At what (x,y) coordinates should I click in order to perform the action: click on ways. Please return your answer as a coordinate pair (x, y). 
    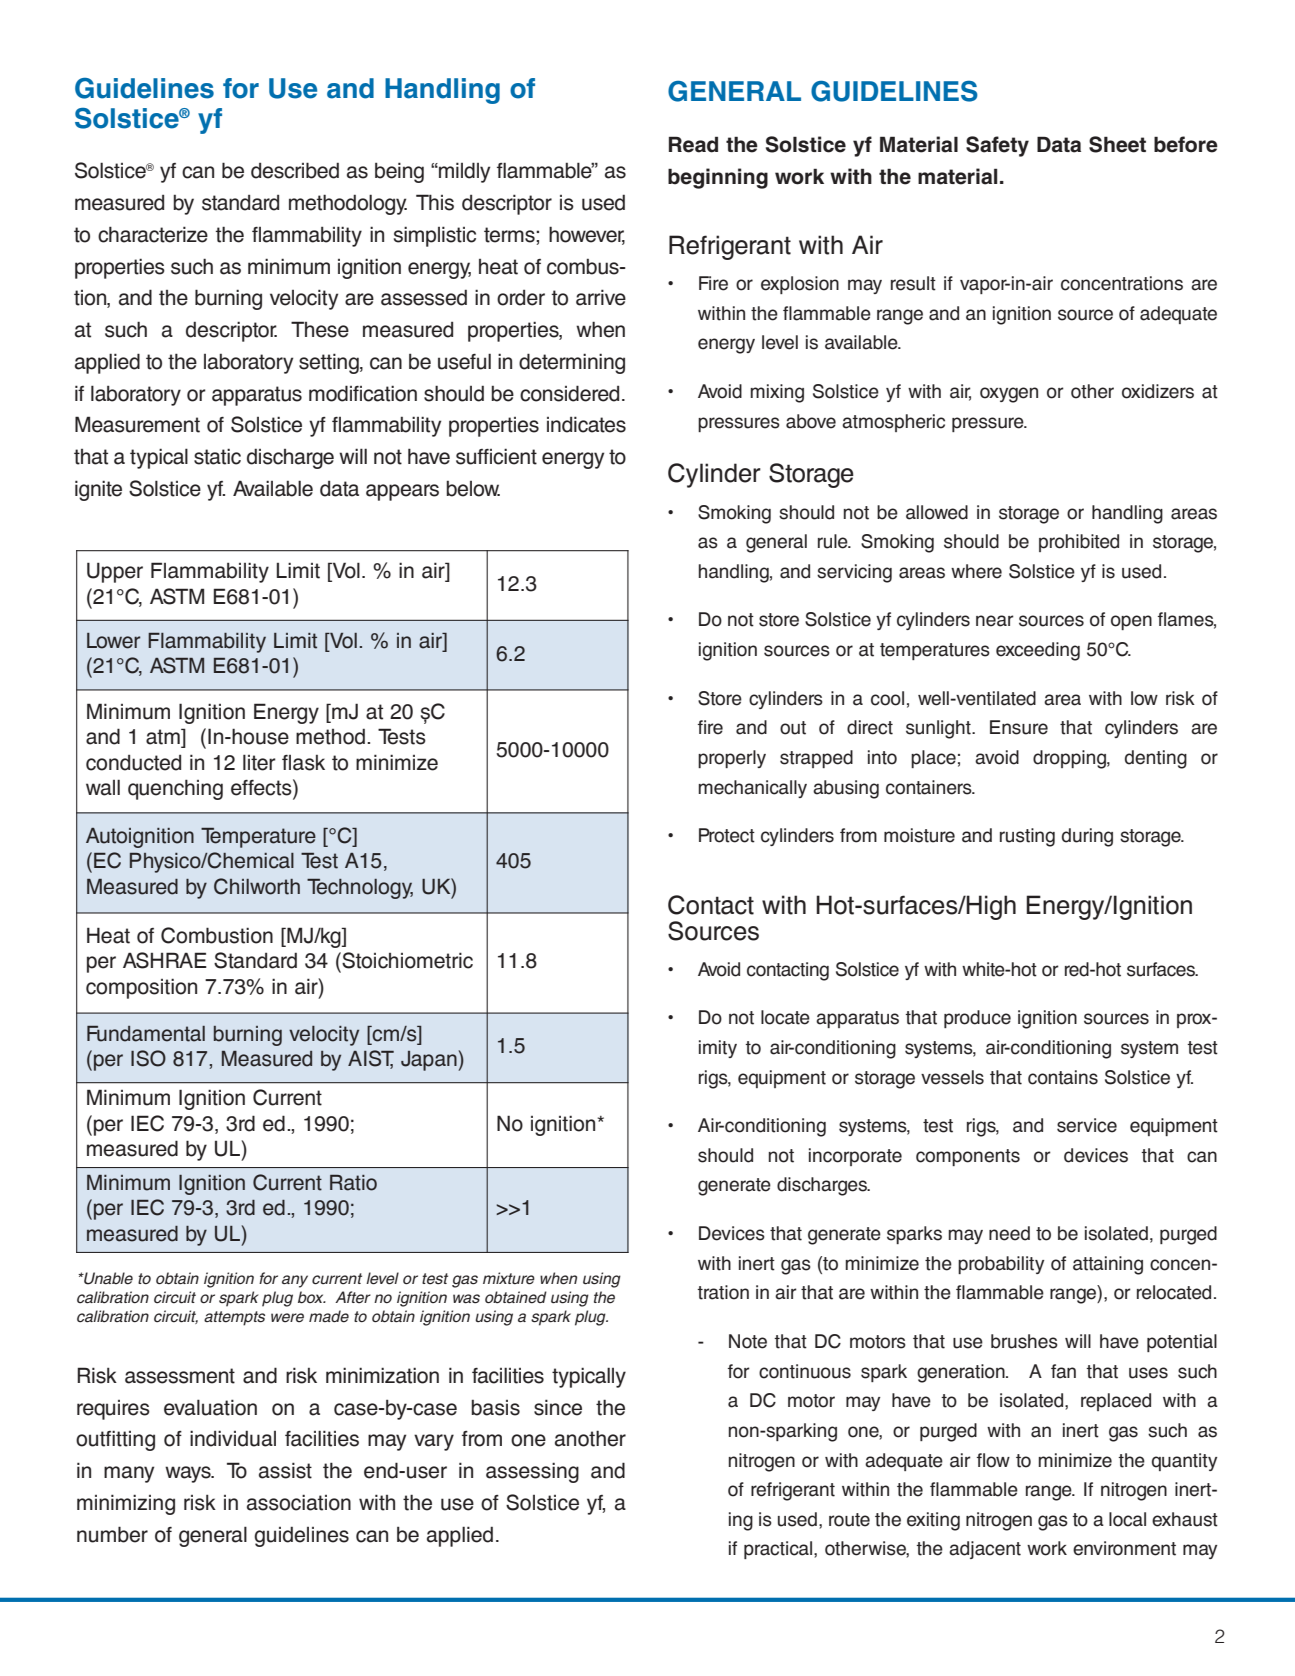
    Looking at the image, I should click on (189, 1474).
